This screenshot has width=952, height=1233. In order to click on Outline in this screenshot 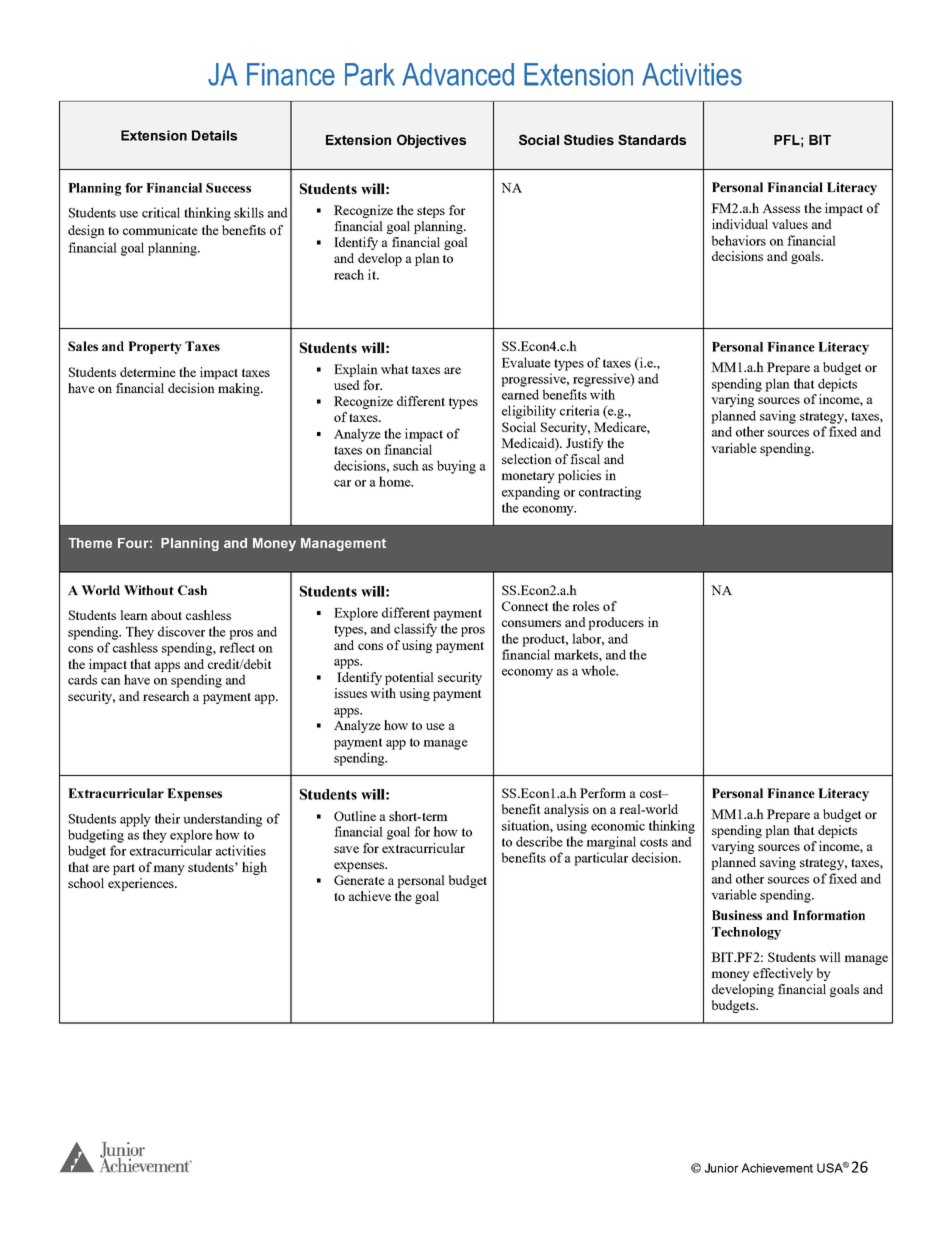, I will do `click(355, 816)`.
